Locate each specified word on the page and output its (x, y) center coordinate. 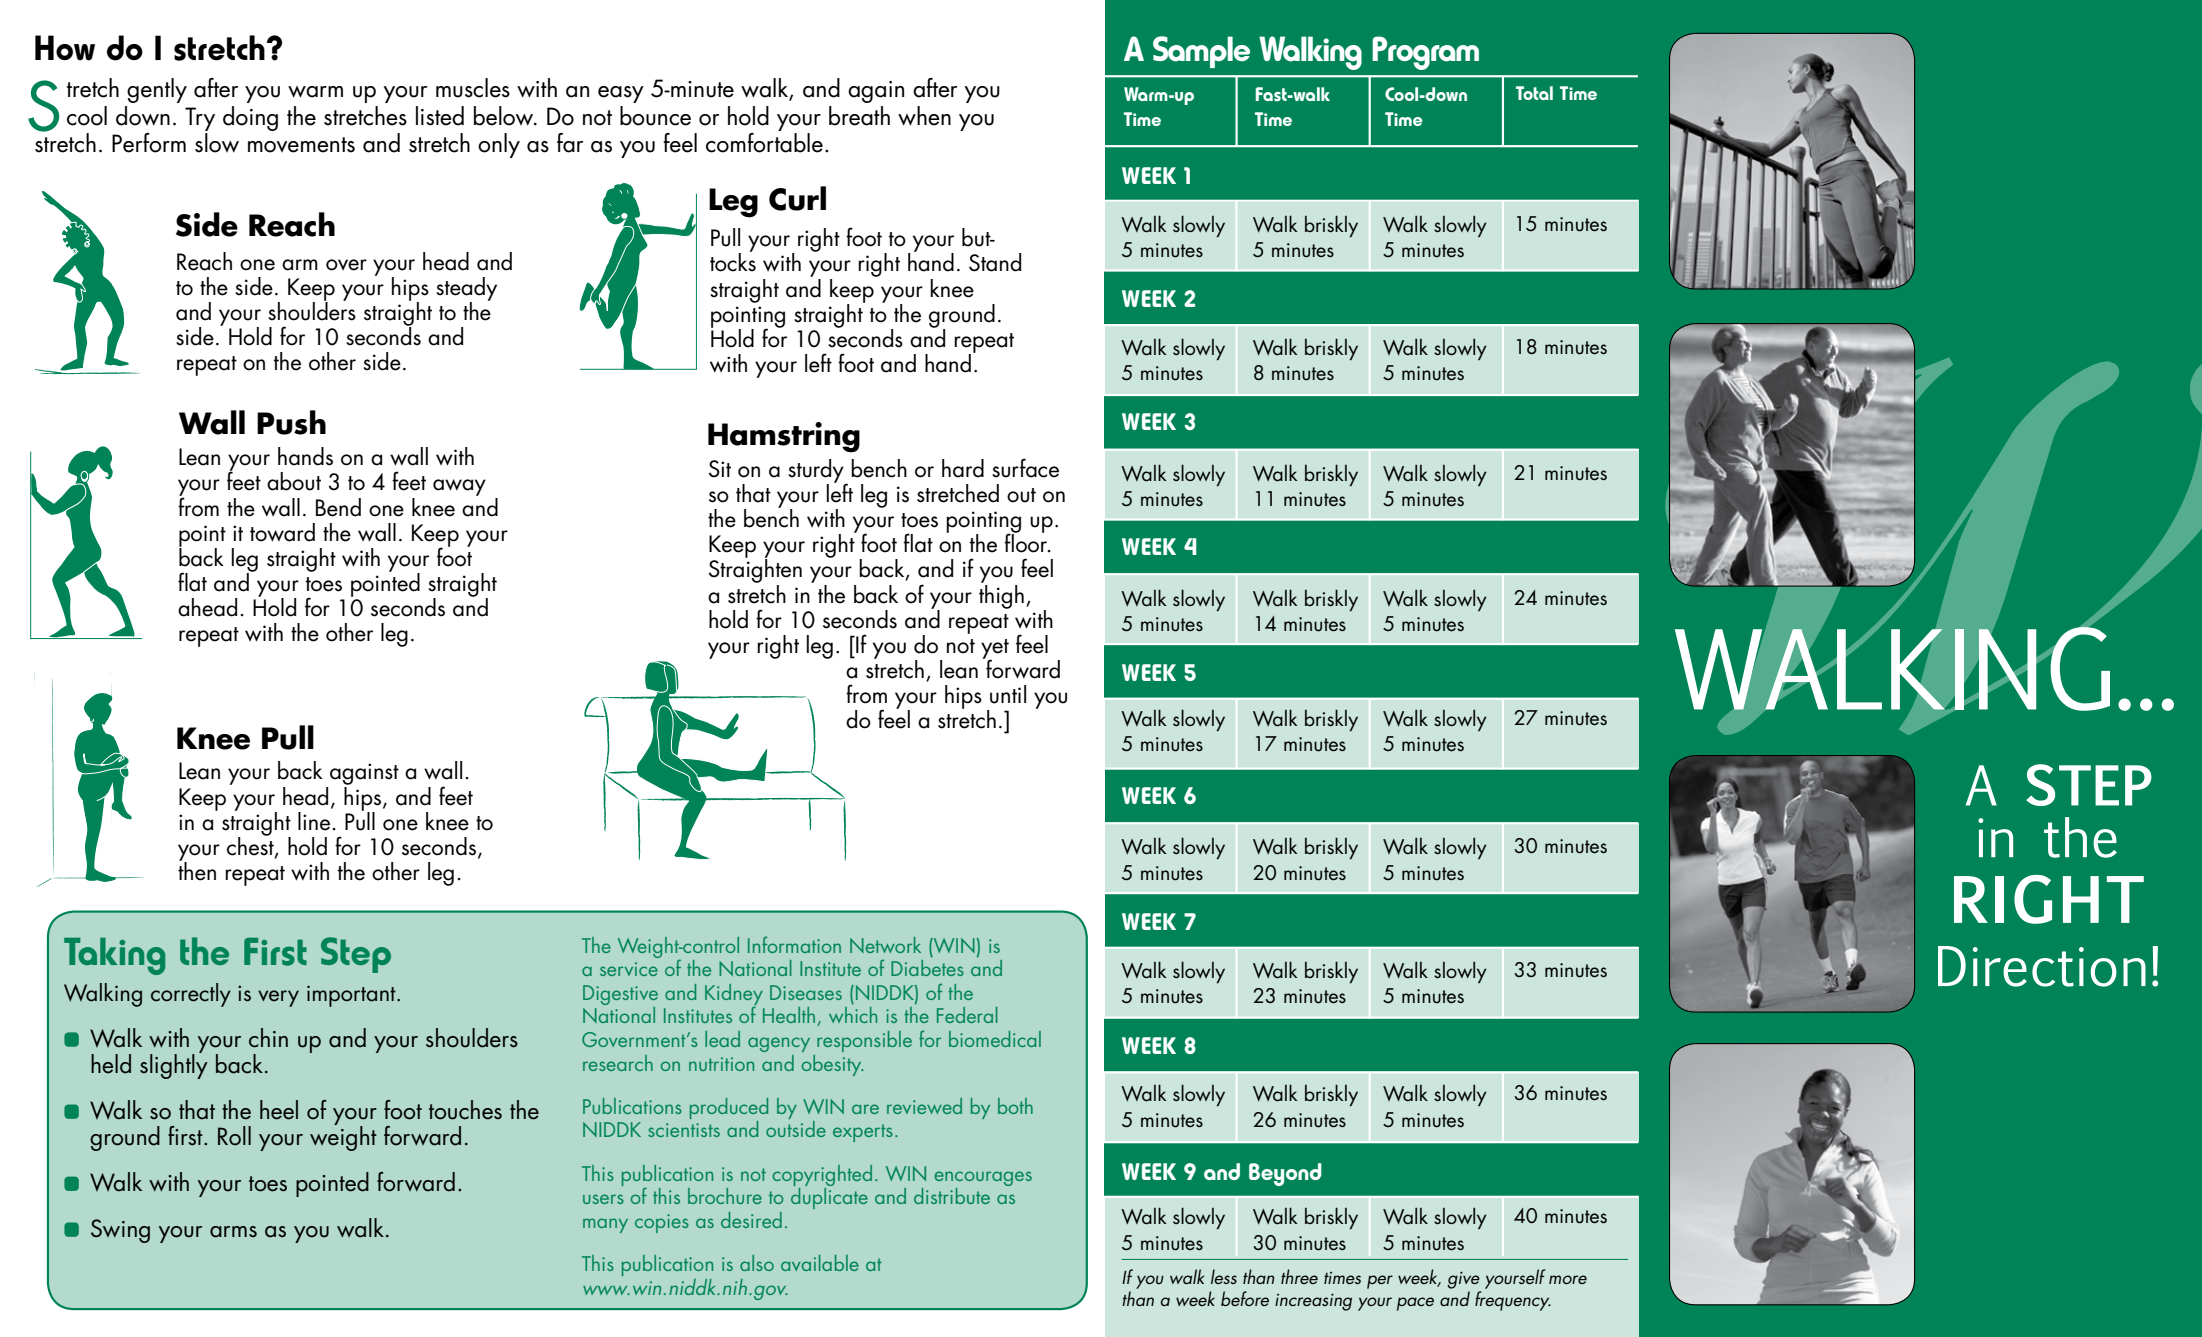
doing (250, 118)
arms (233, 1232)
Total (1534, 93)
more (1568, 1279)
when (924, 116)
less (1224, 1276)
